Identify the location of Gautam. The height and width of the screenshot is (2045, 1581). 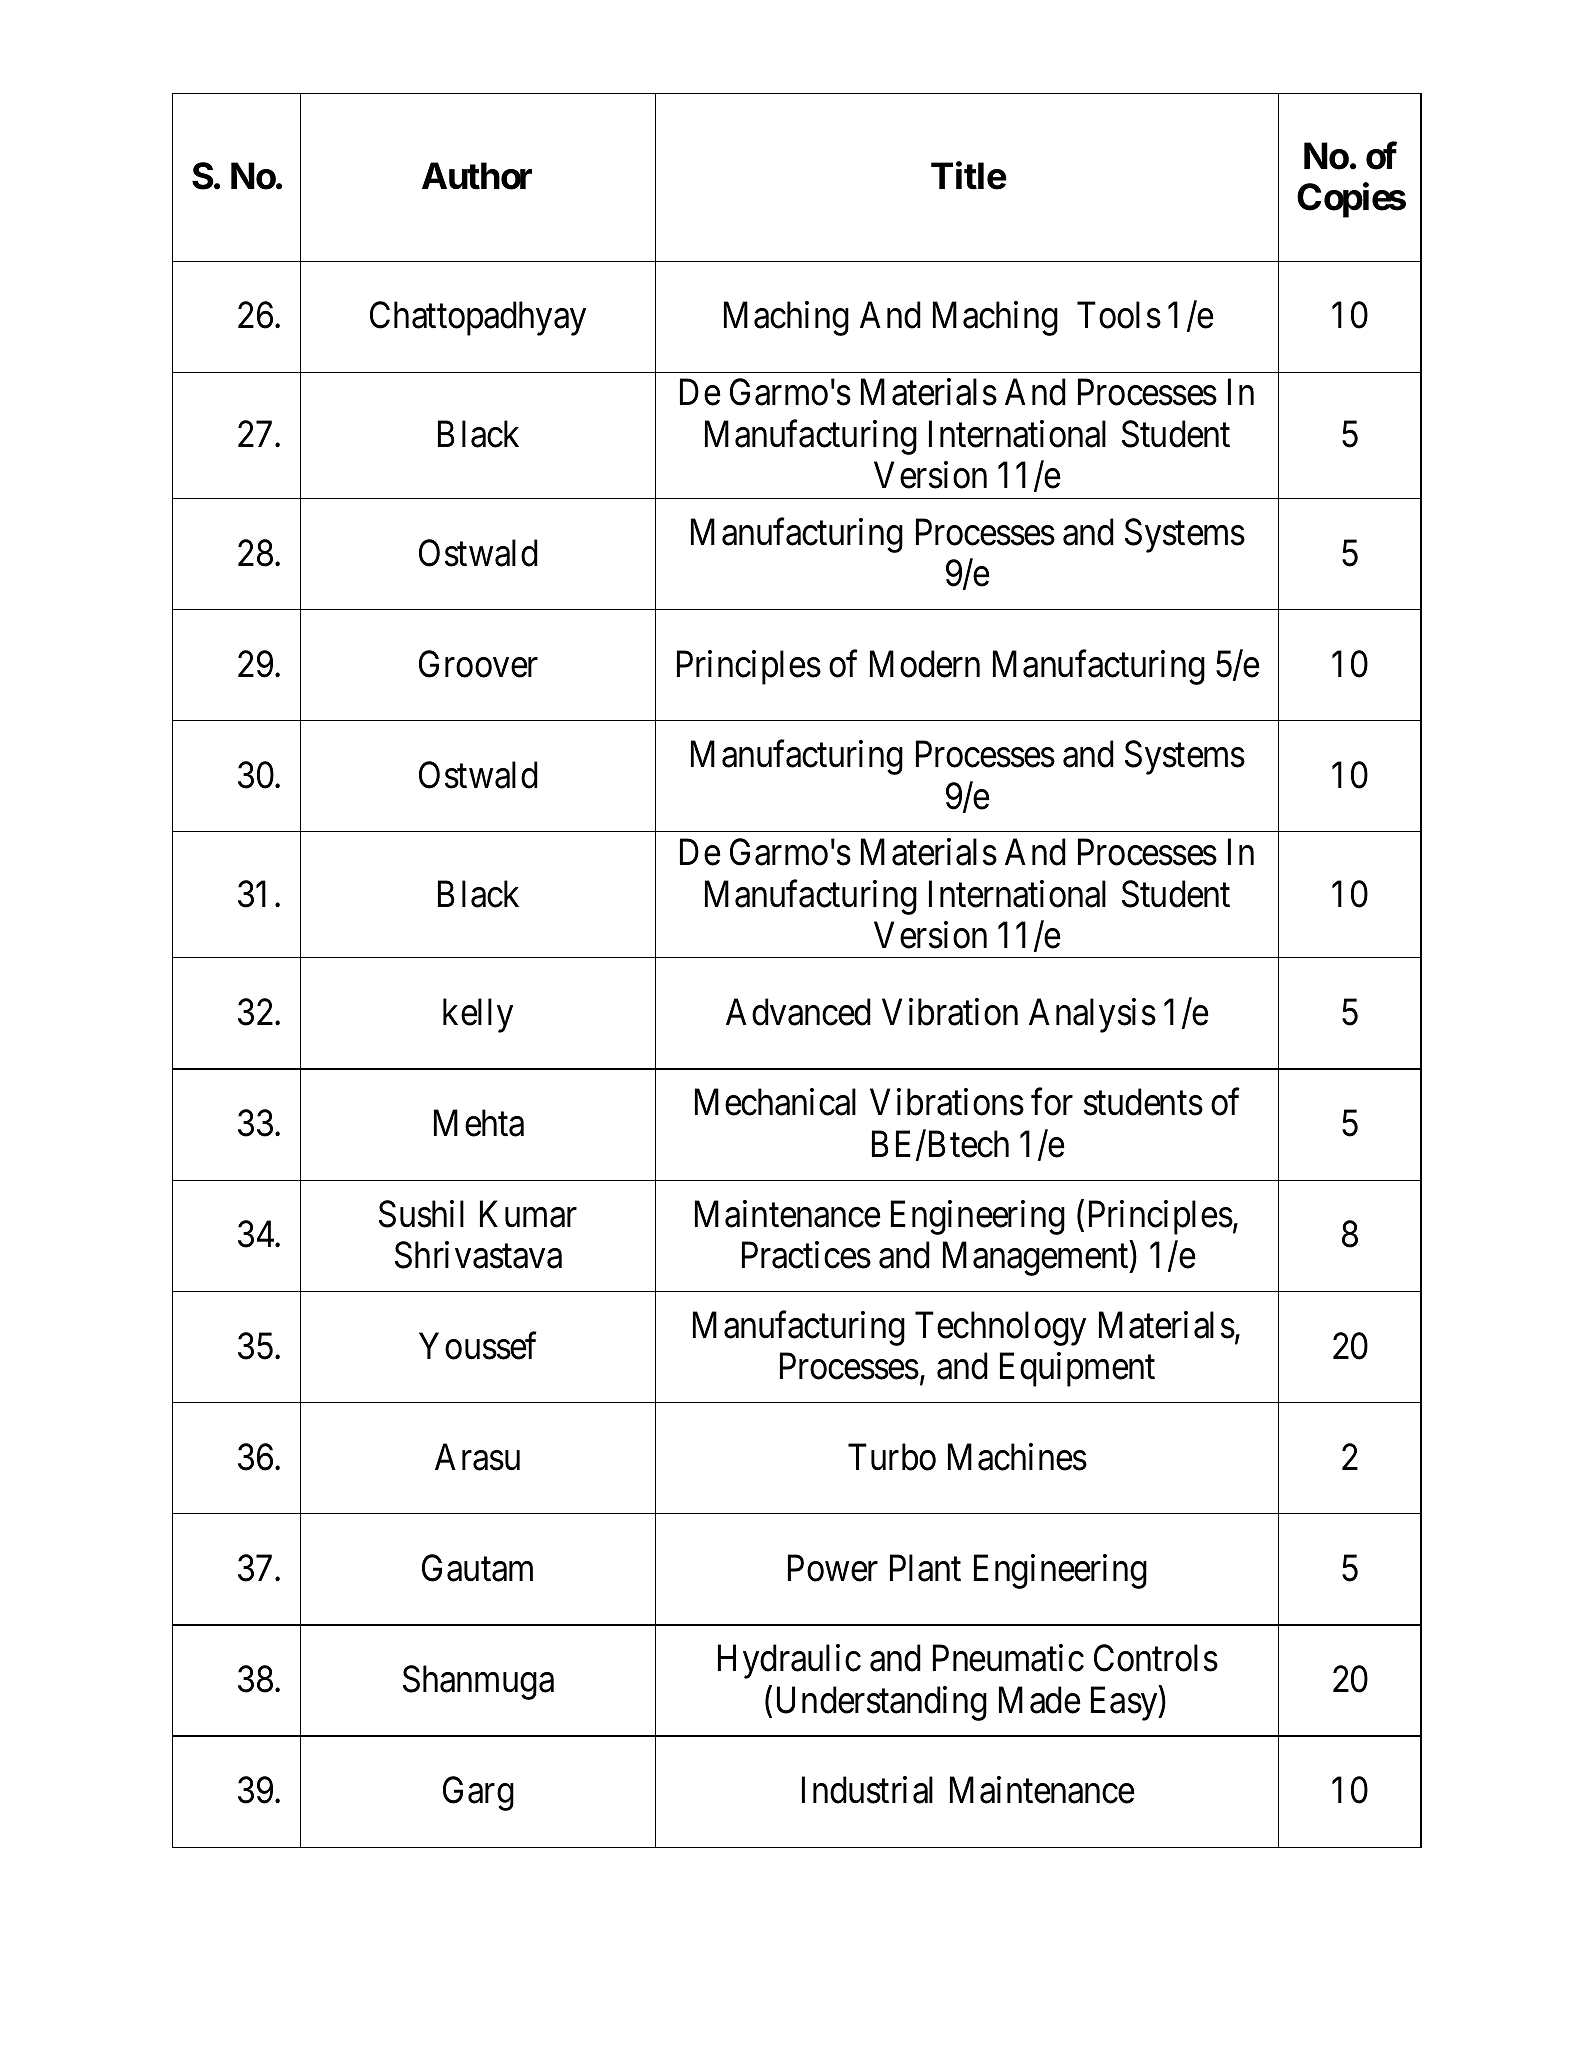
(477, 1568).
